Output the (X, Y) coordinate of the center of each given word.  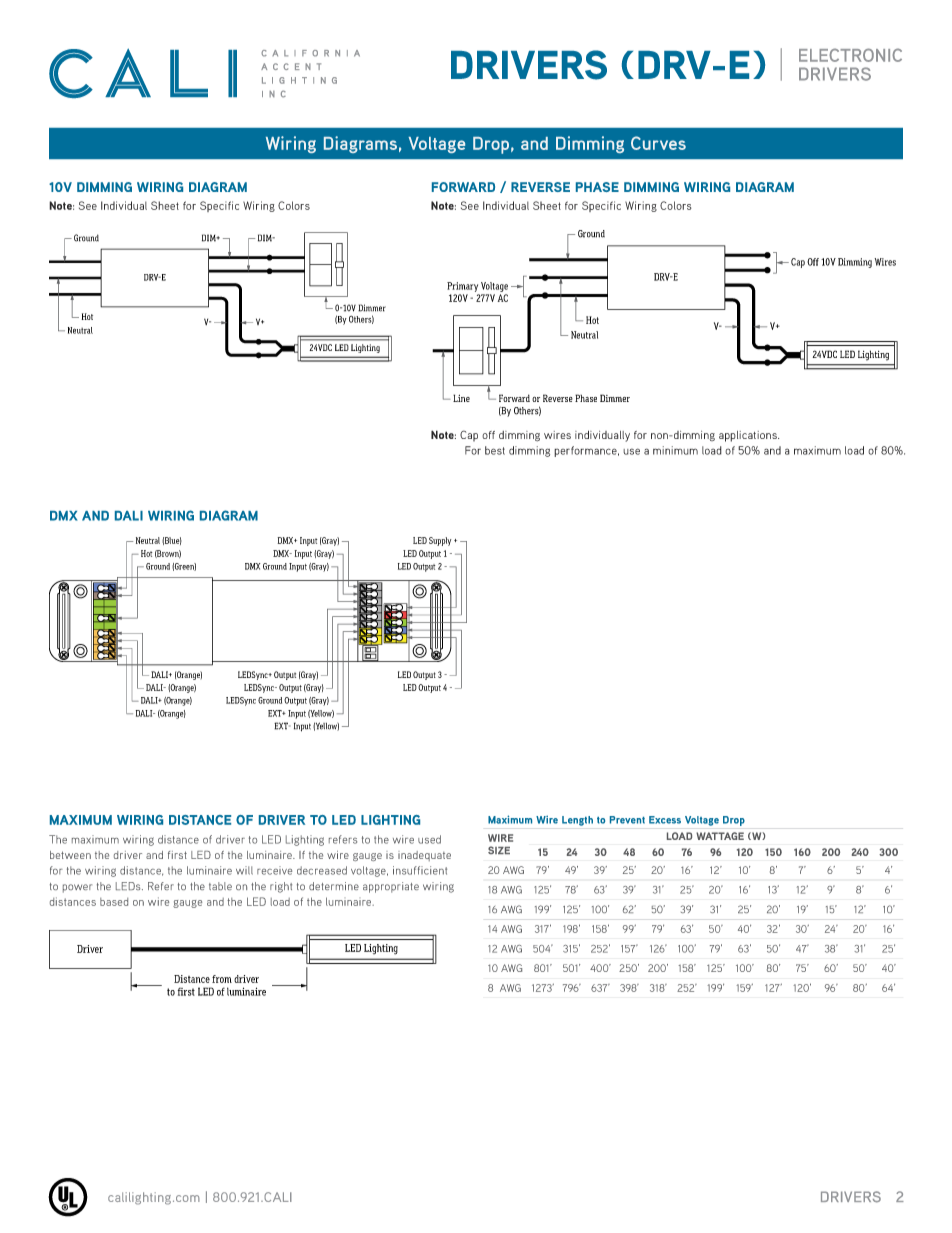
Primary (462, 287)
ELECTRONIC (850, 55)
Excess (665, 820)
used (429, 839)
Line (461, 398)
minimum (675, 450)
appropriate (391, 887)
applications (749, 436)
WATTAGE (720, 836)
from (222, 979)
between (70, 855)
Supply (440, 541)
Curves (658, 143)
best (495, 450)
